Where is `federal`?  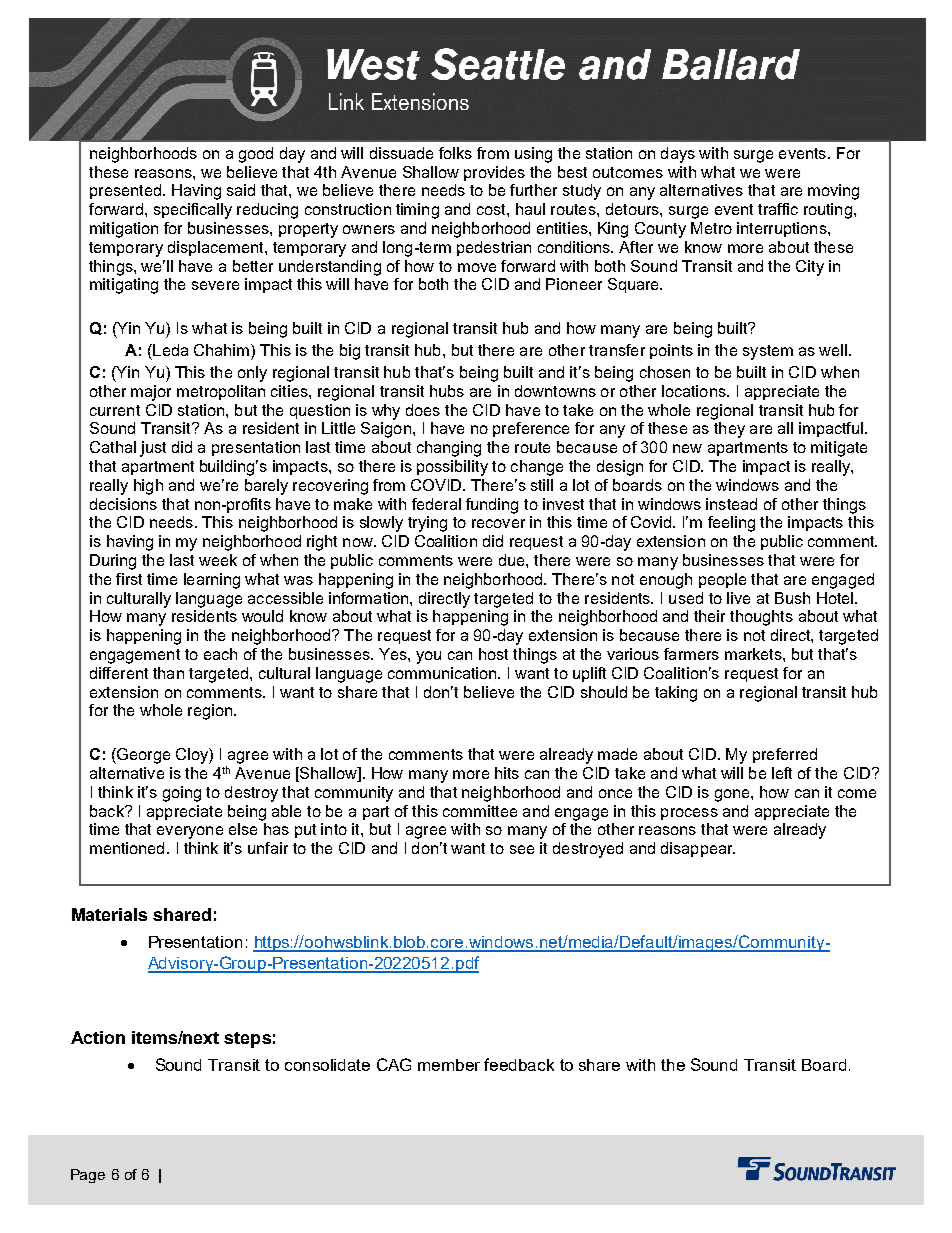
federal is located at coordinates (436, 504).
